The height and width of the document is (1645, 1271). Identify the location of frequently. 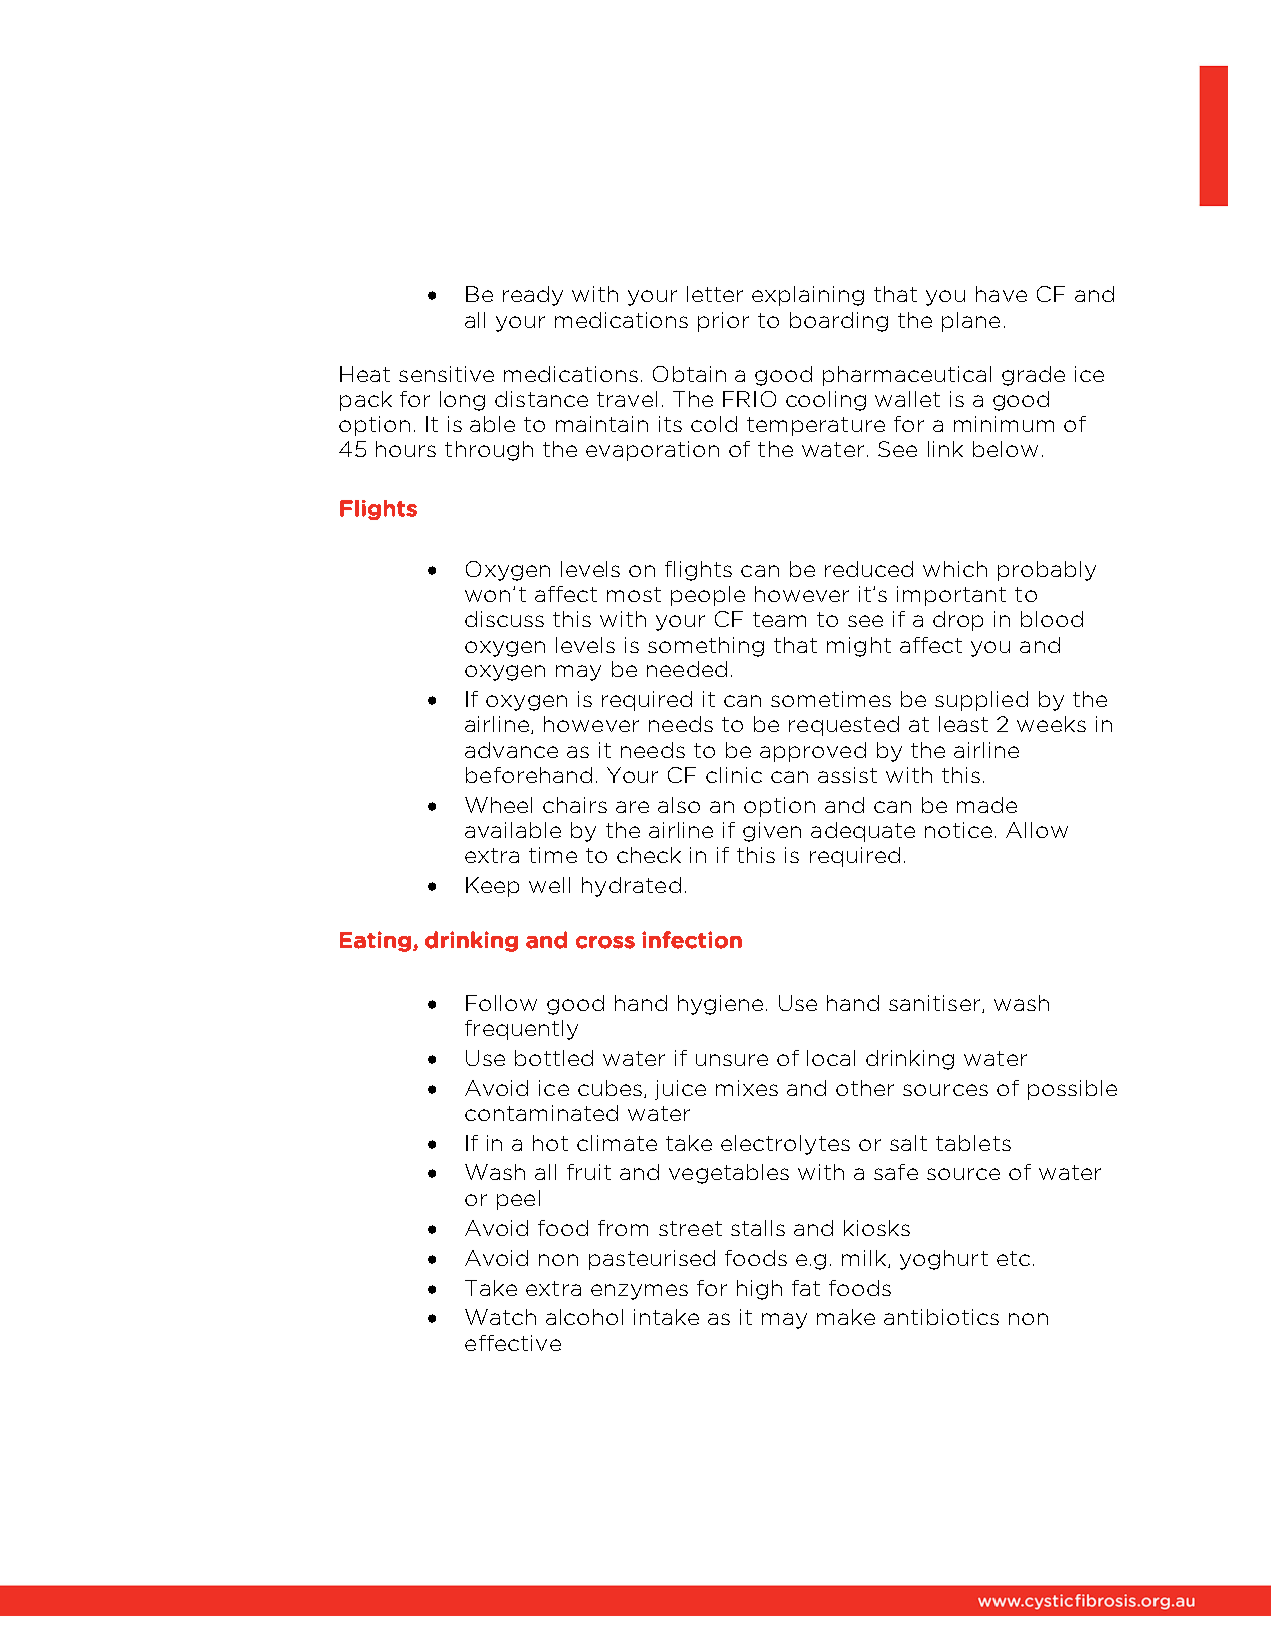
(521, 1030).
